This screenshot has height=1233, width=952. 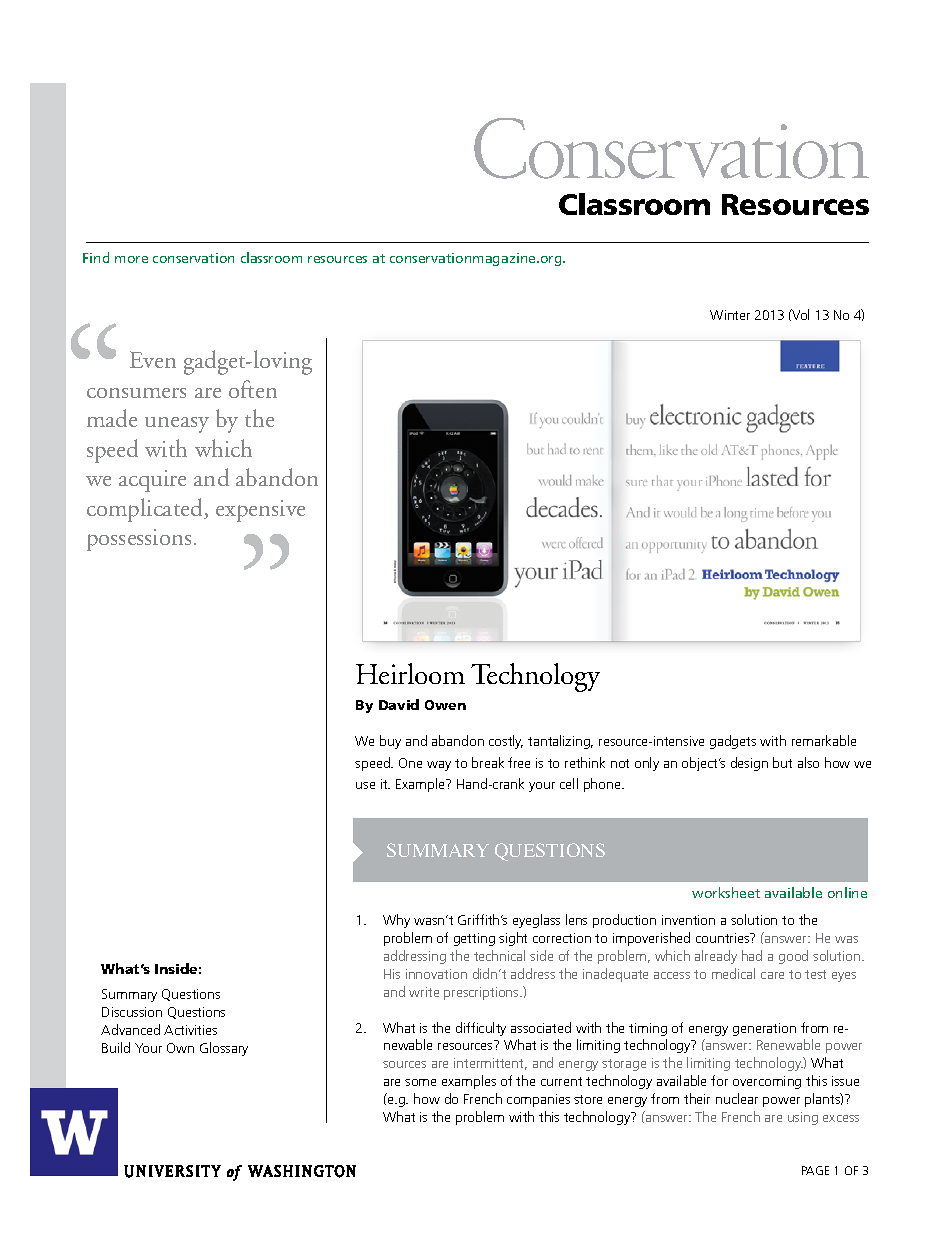 I want to click on Discussion, so click(x=132, y=1012).
